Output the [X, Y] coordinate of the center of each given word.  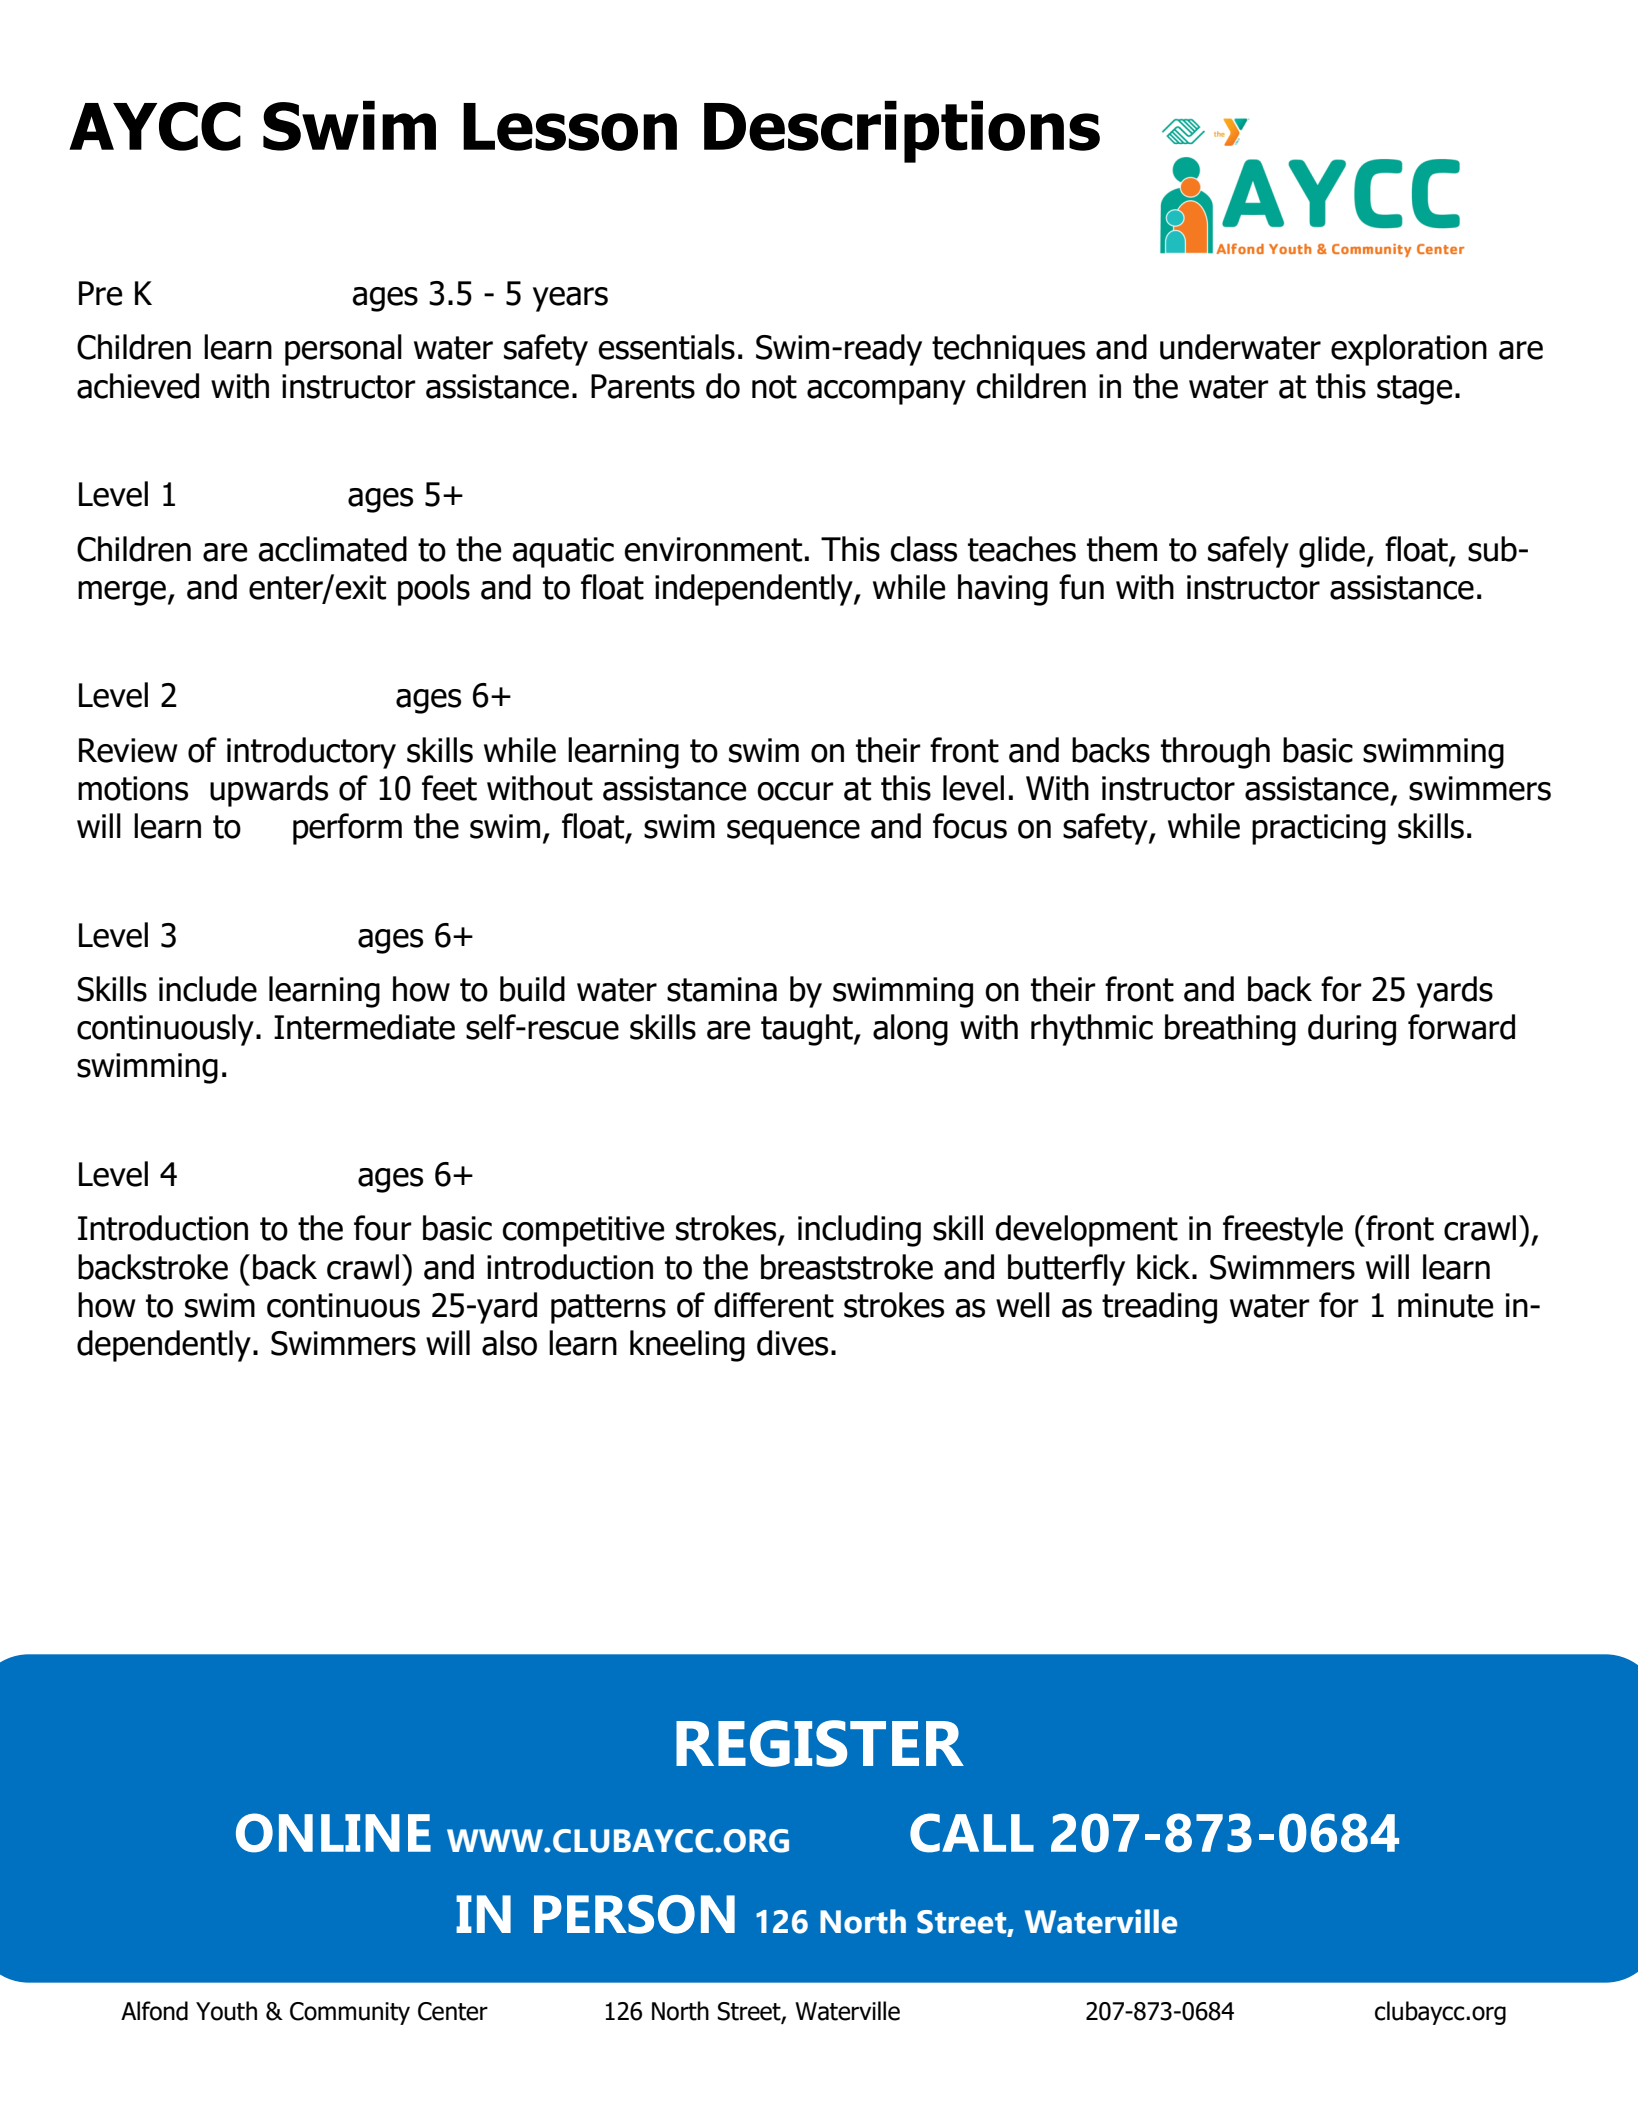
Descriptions [902, 132]
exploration [1409, 350]
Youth [226, 2011]
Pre [100, 293]
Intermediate [364, 1027]
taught [808, 1030]
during [1352, 1030]
